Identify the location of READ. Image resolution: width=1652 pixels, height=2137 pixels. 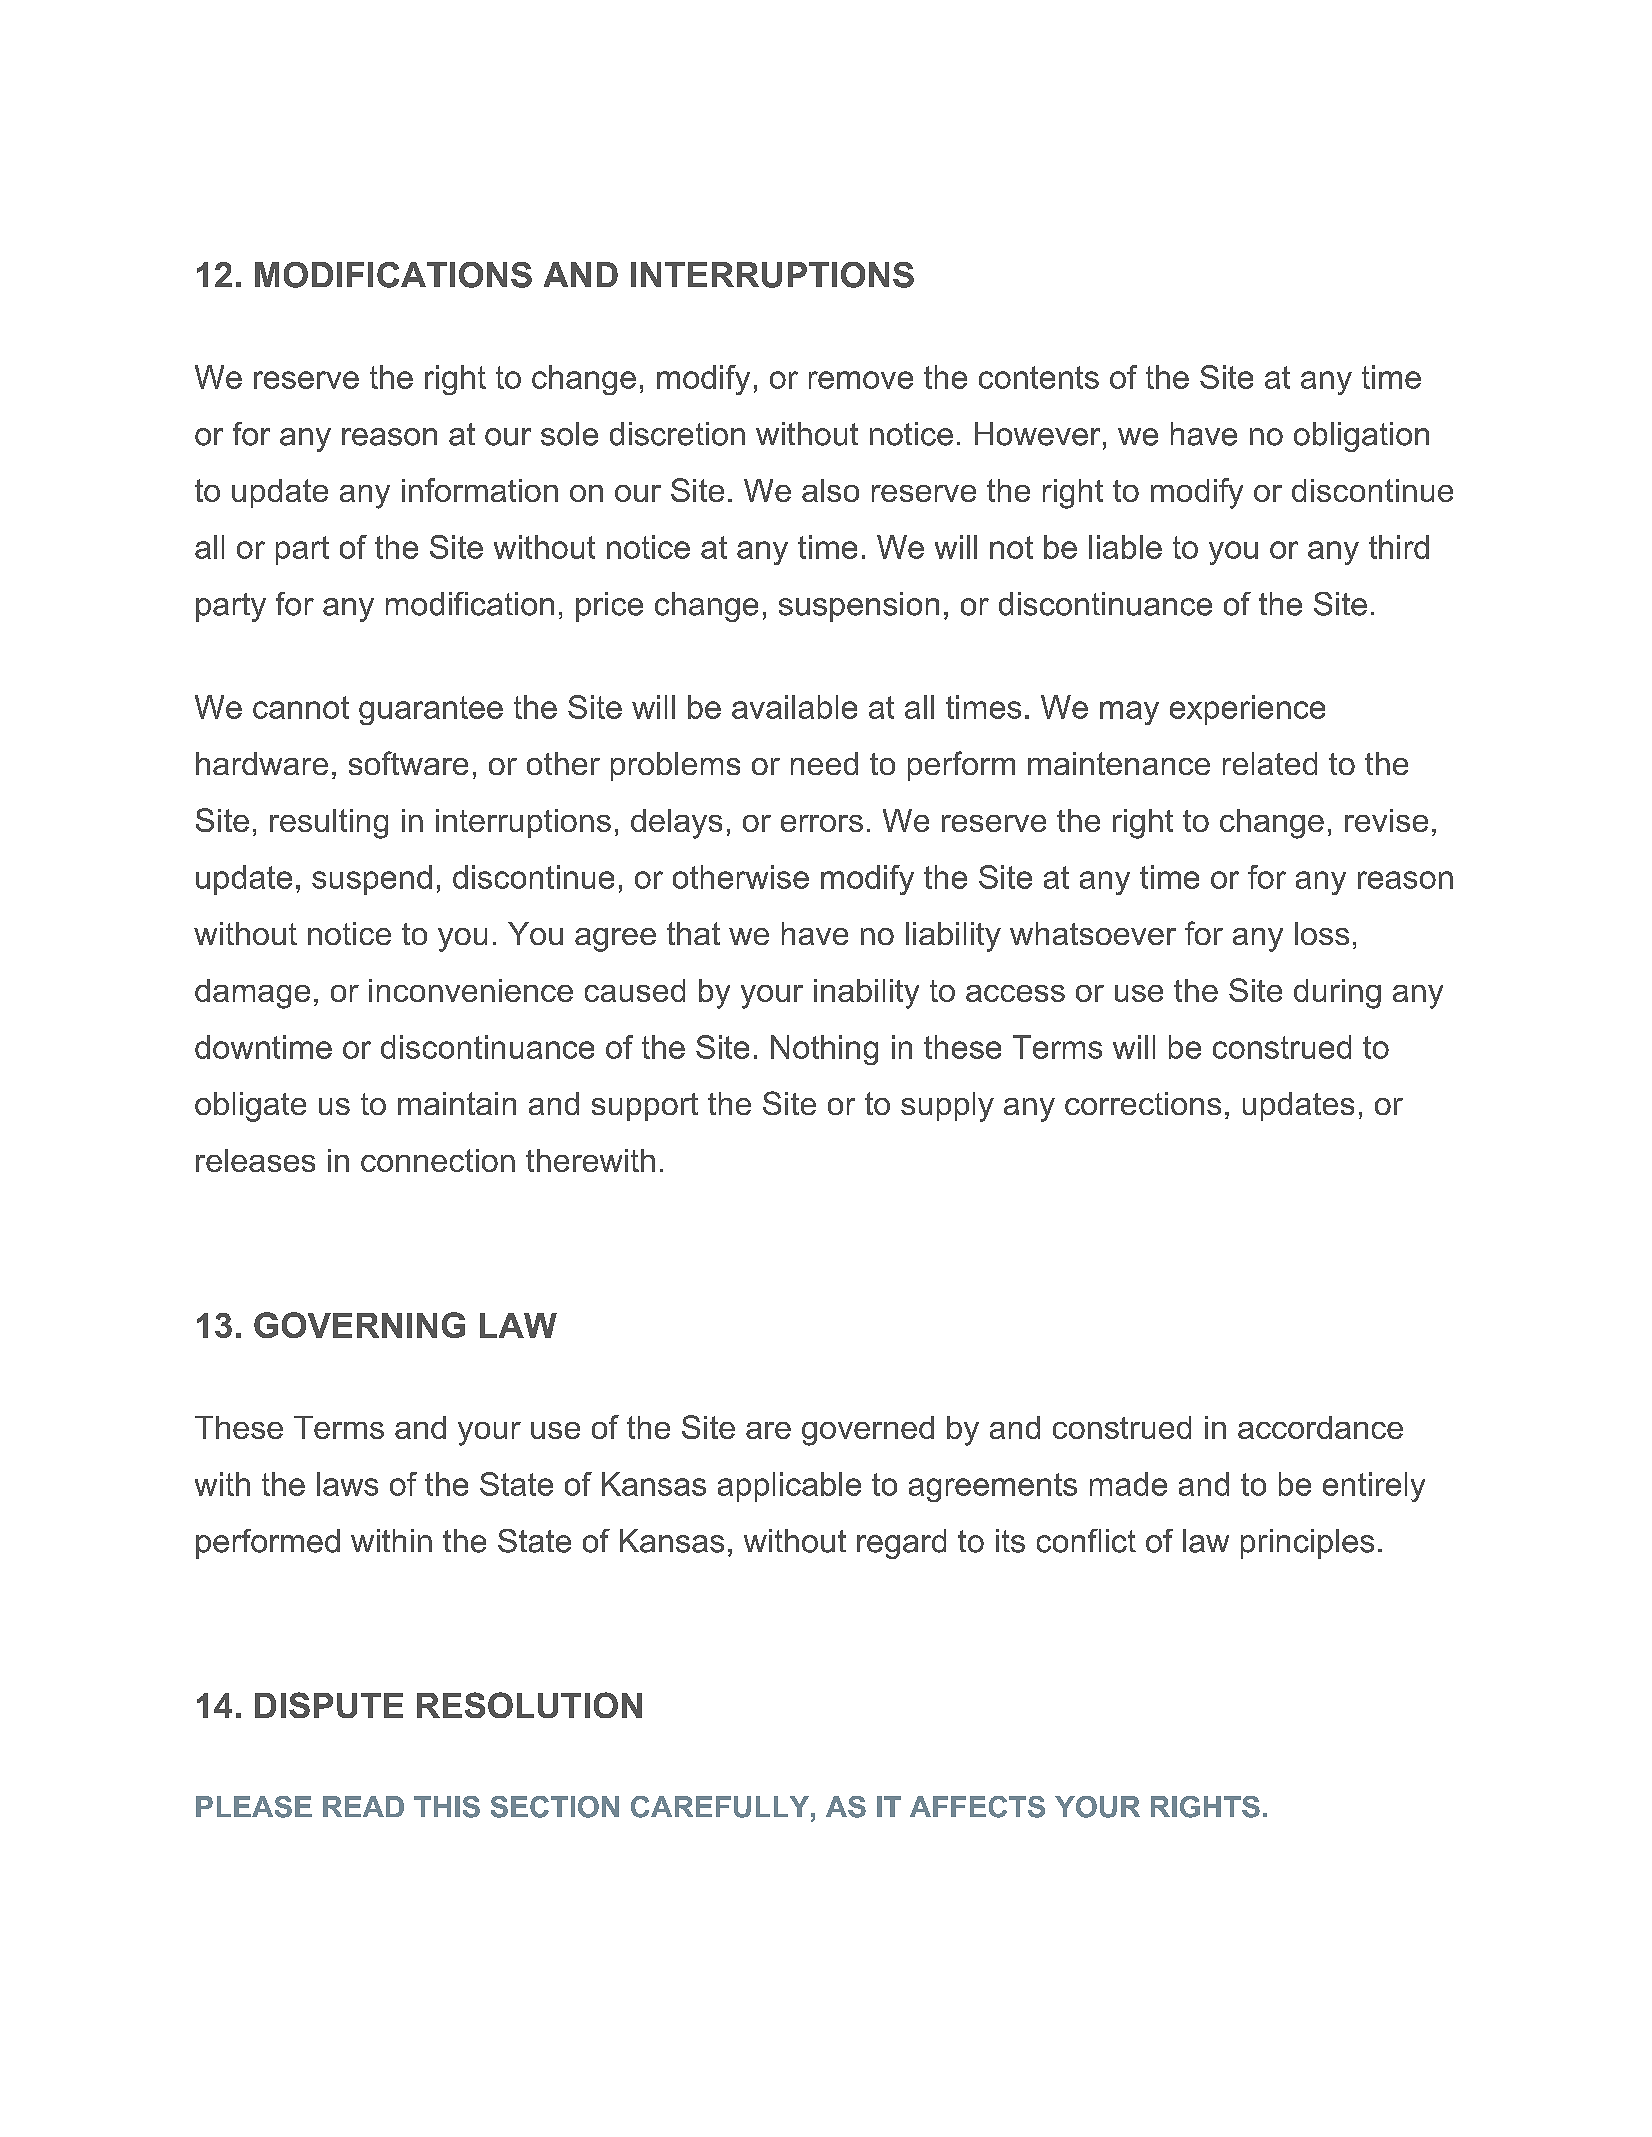
(363, 1806).
